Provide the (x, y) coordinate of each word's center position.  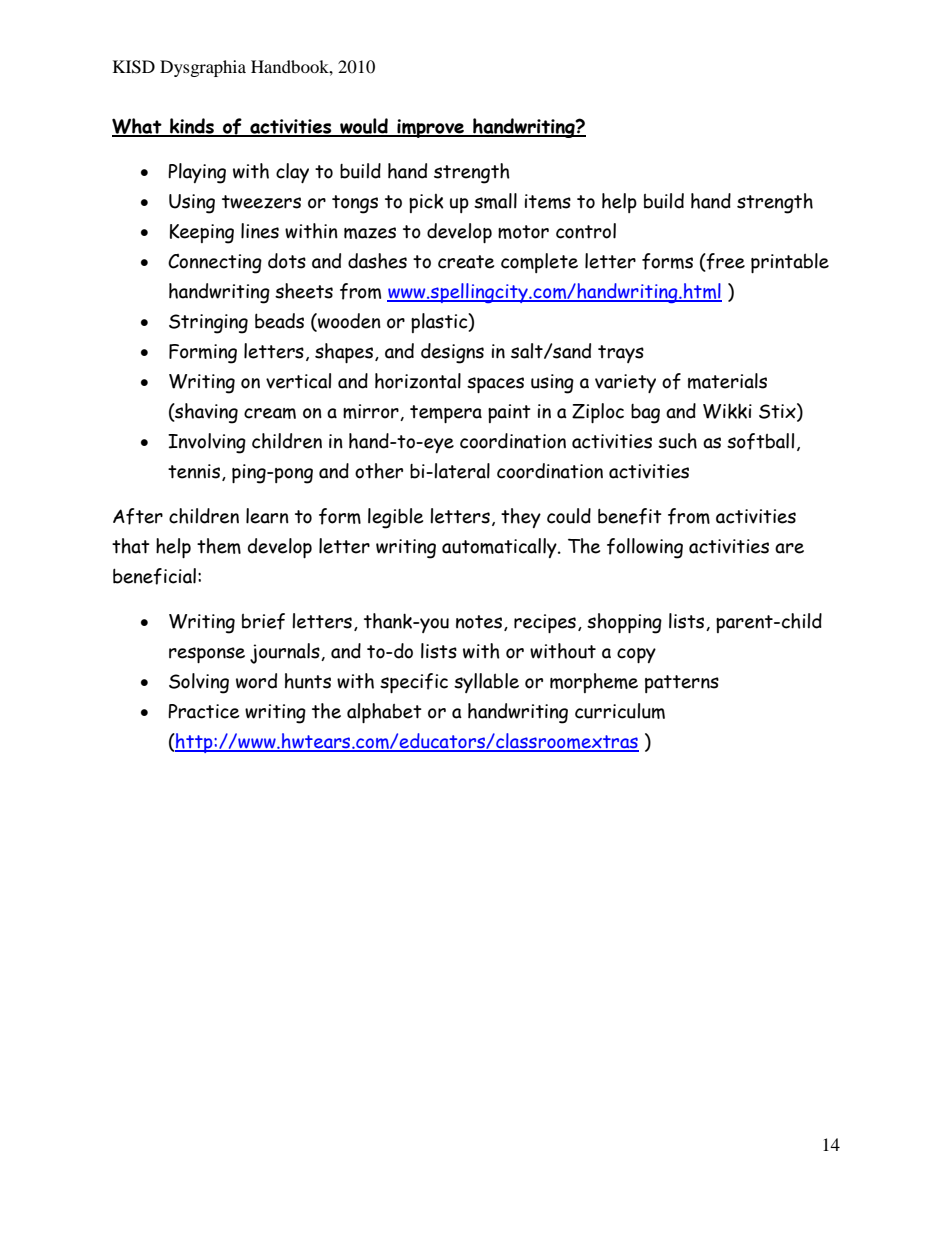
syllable (486, 683)
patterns (682, 684)
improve (430, 128)
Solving (199, 683)
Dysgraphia (203, 68)
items (548, 201)
